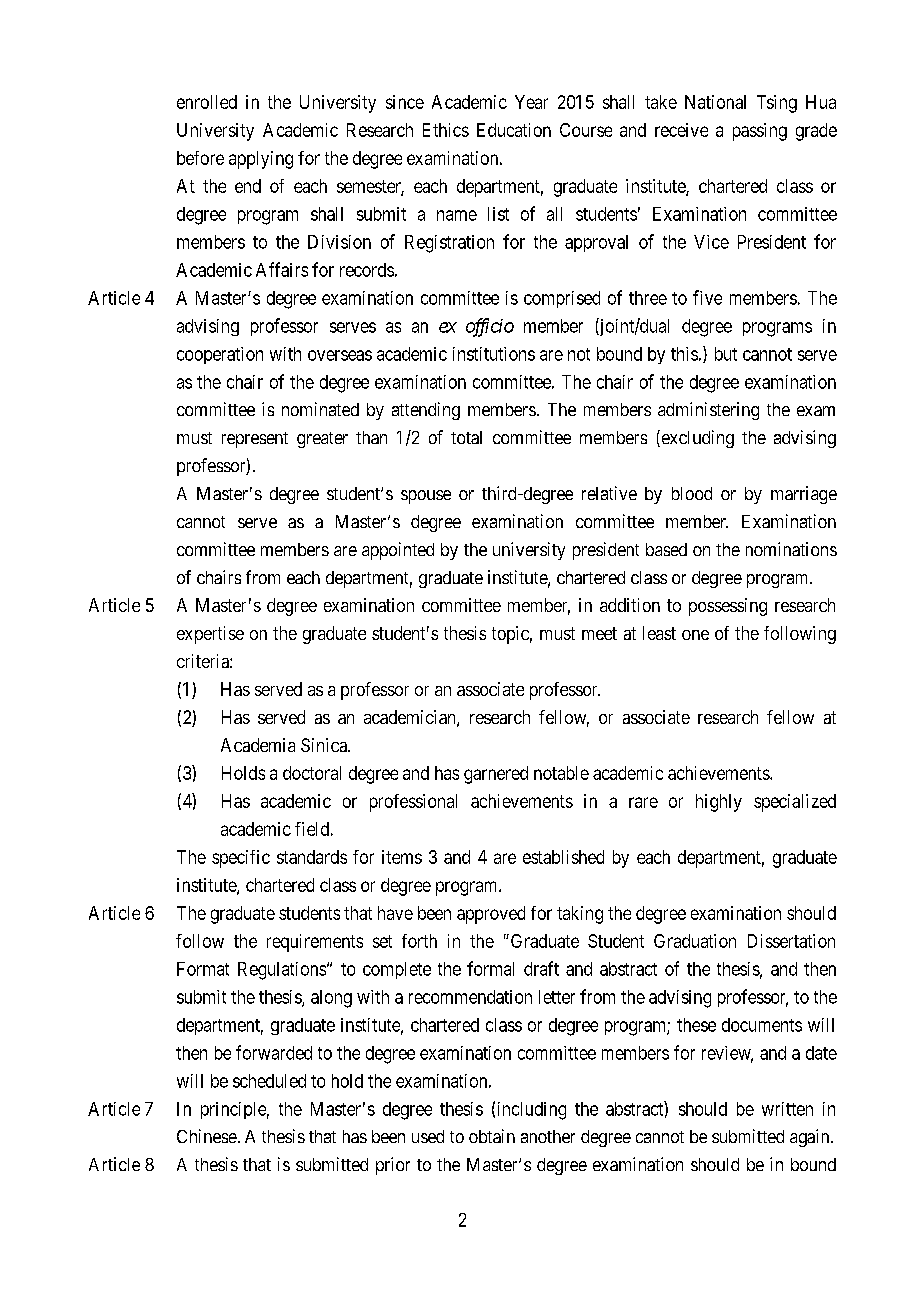 The width and height of the screenshot is (924, 1308). Describe the element at coordinates (514, 130) in the screenshot. I see `Education` at that location.
